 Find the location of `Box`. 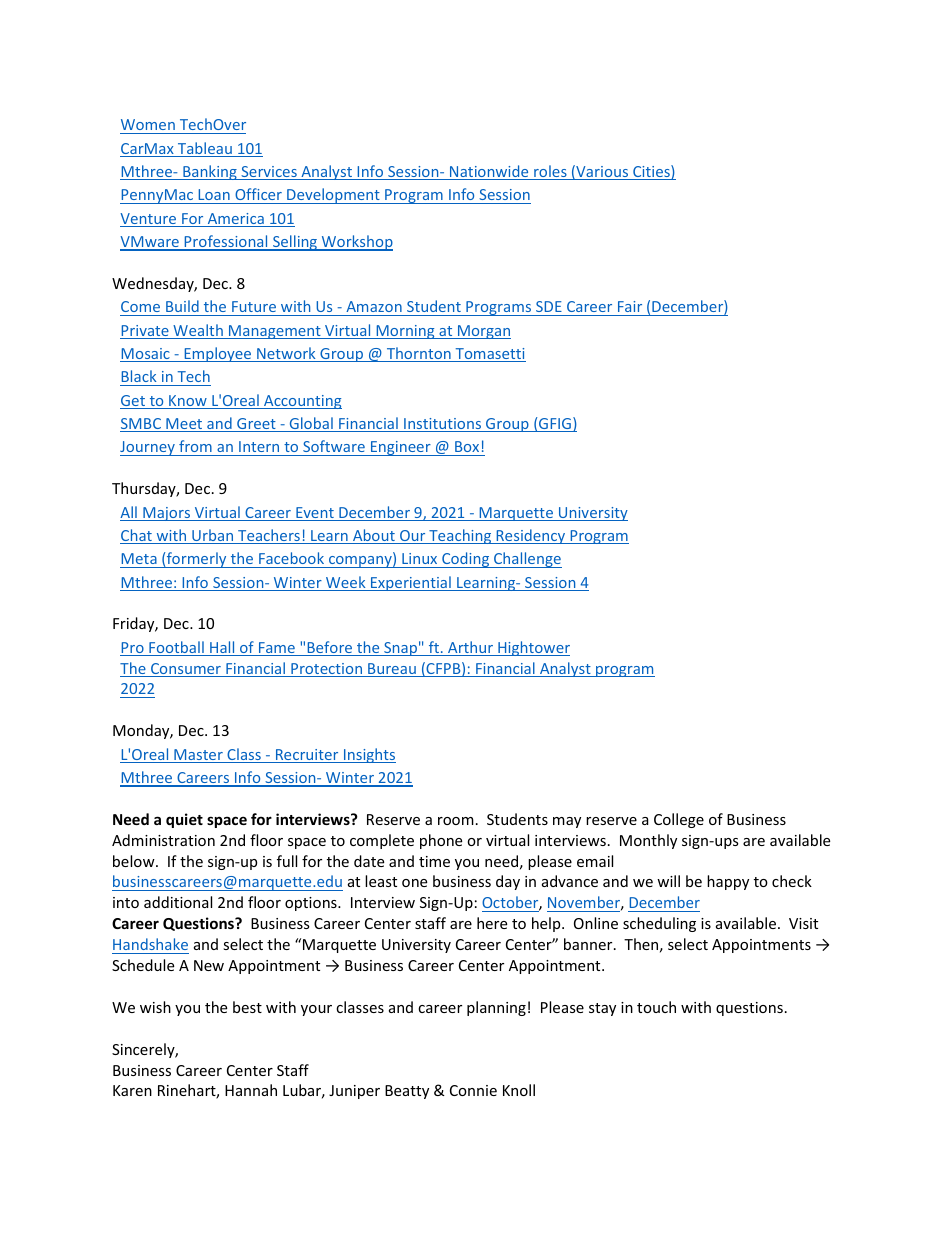

Box is located at coordinates (467, 446).
